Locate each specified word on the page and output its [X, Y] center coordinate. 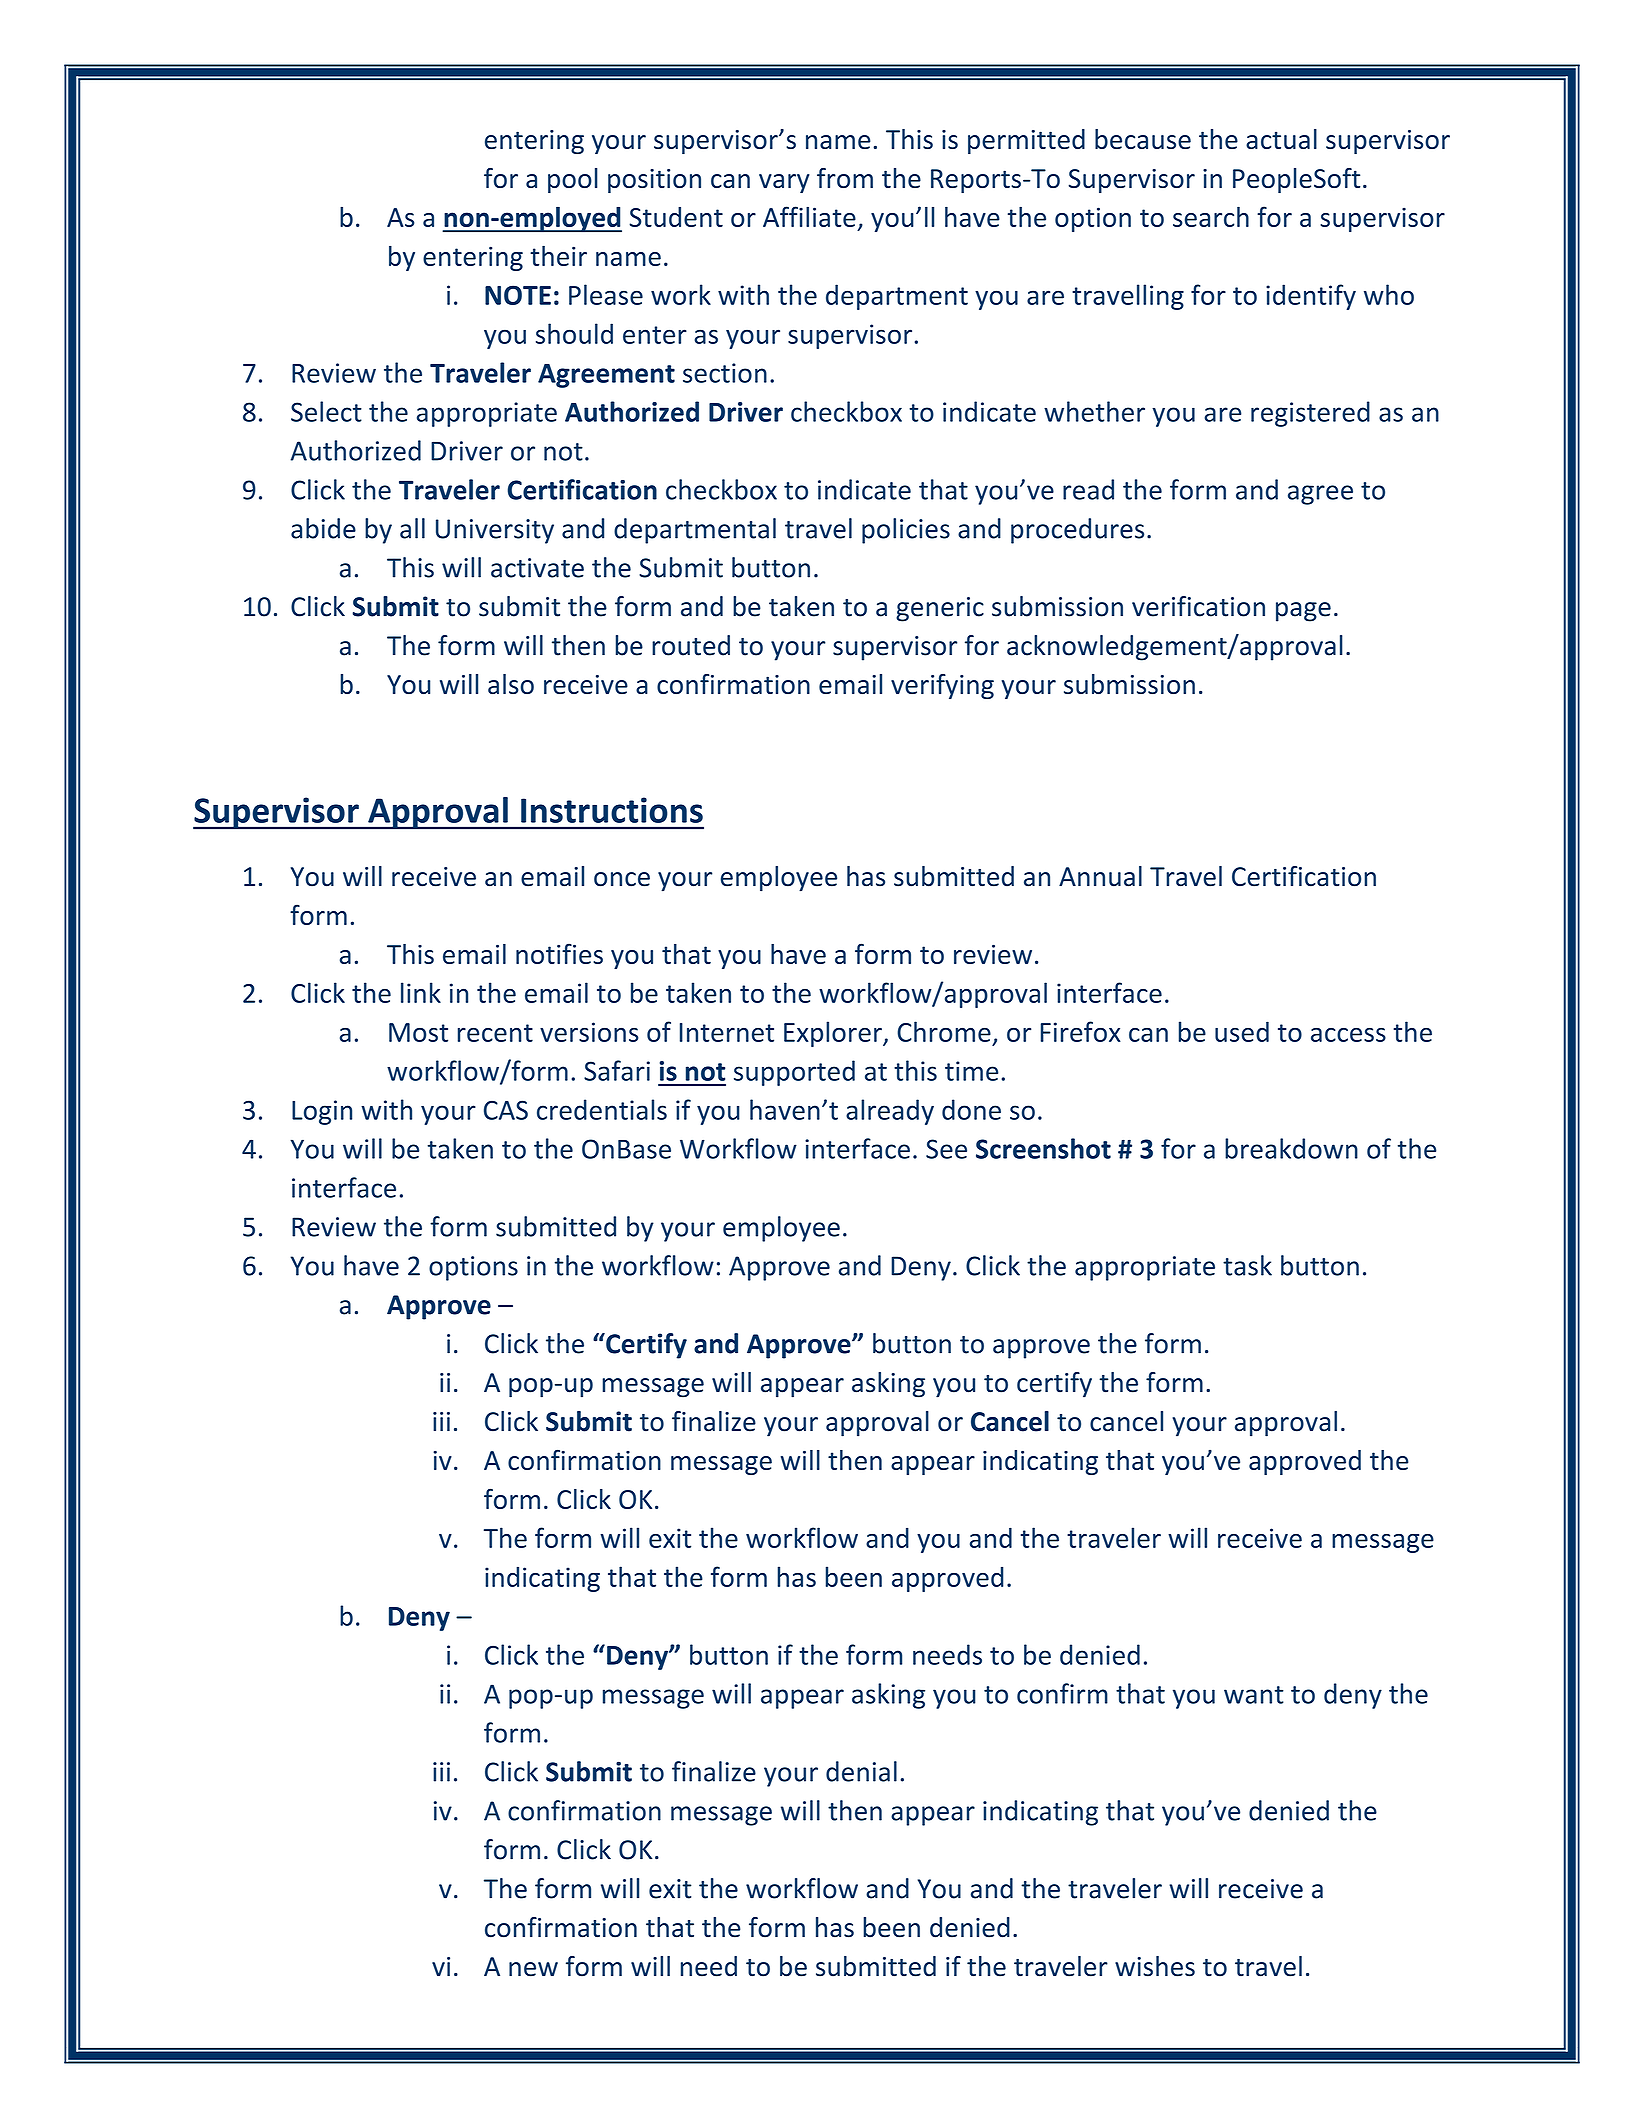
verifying [942, 686]
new [533, 1969]
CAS [506, 1110]
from [845, 178]
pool [573, 180]
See [946, 1149]
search [1211, 216]
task [1247, 1265]
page [1303, 612]
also [511, 684]
